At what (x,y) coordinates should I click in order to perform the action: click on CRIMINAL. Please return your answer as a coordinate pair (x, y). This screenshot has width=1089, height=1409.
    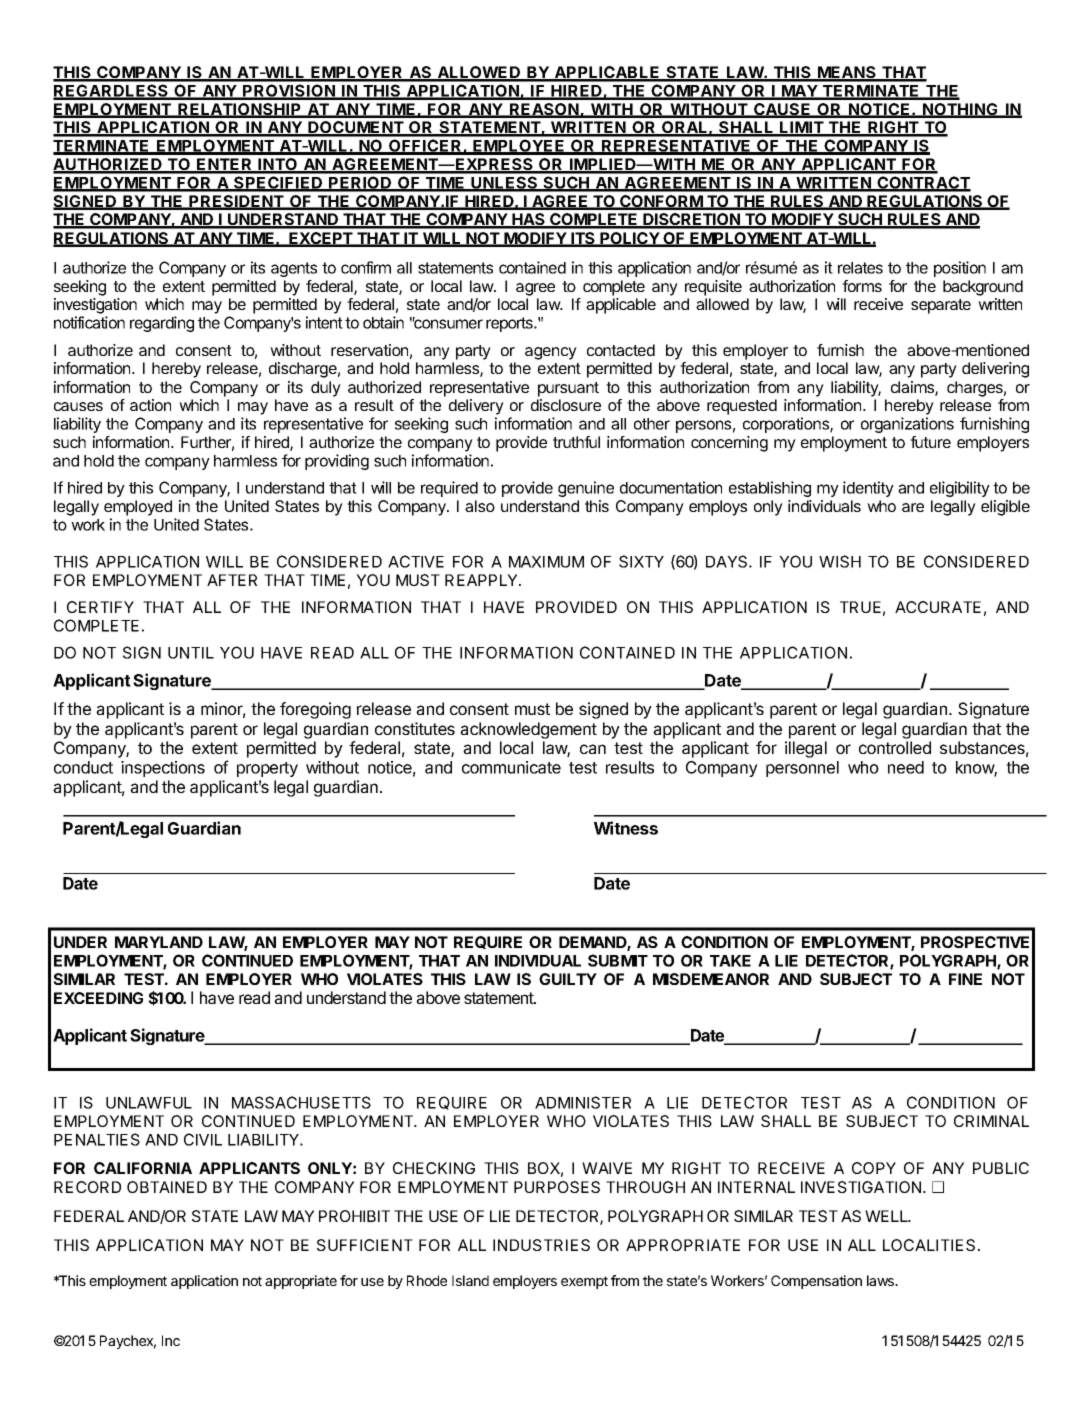
    Looking at the image, I should click on (991, 1121).
